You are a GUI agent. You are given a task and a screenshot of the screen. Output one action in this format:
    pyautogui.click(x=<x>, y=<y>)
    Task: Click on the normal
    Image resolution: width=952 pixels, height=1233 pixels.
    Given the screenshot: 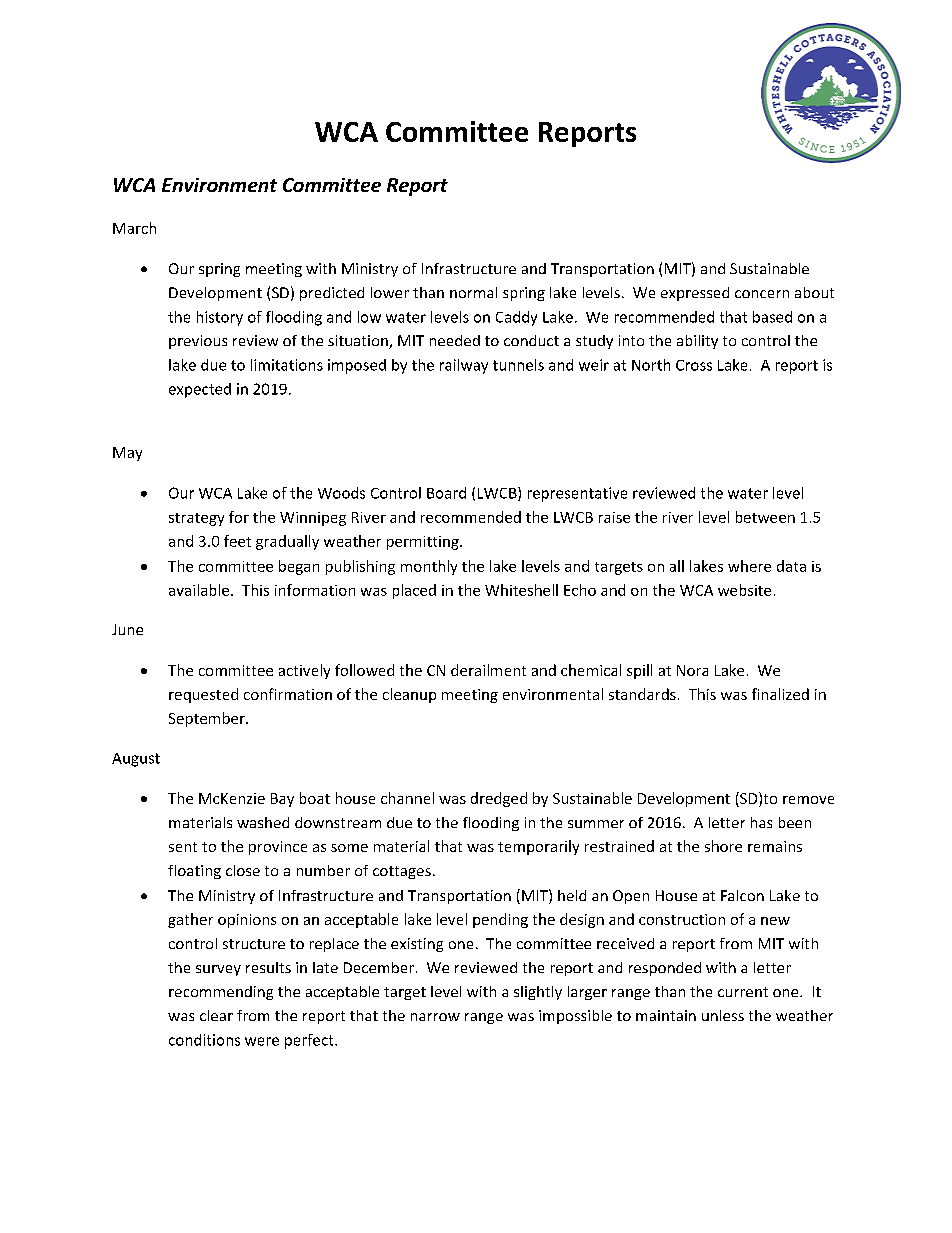 What is the action you would take?
    pyautogui.click(x=473, y=292)
